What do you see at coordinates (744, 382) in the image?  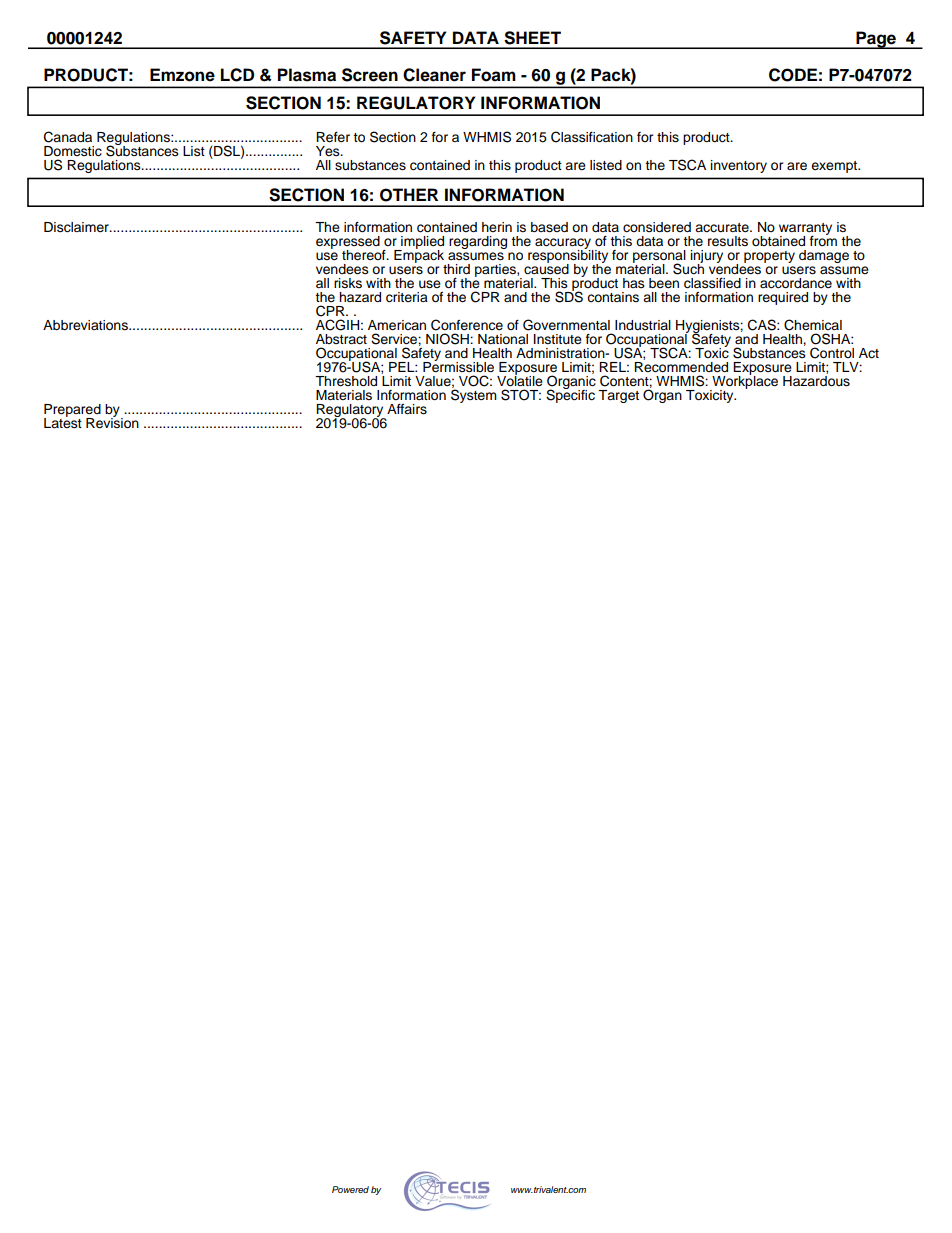 I see `Workplace` at bounding box center [744, 382].
